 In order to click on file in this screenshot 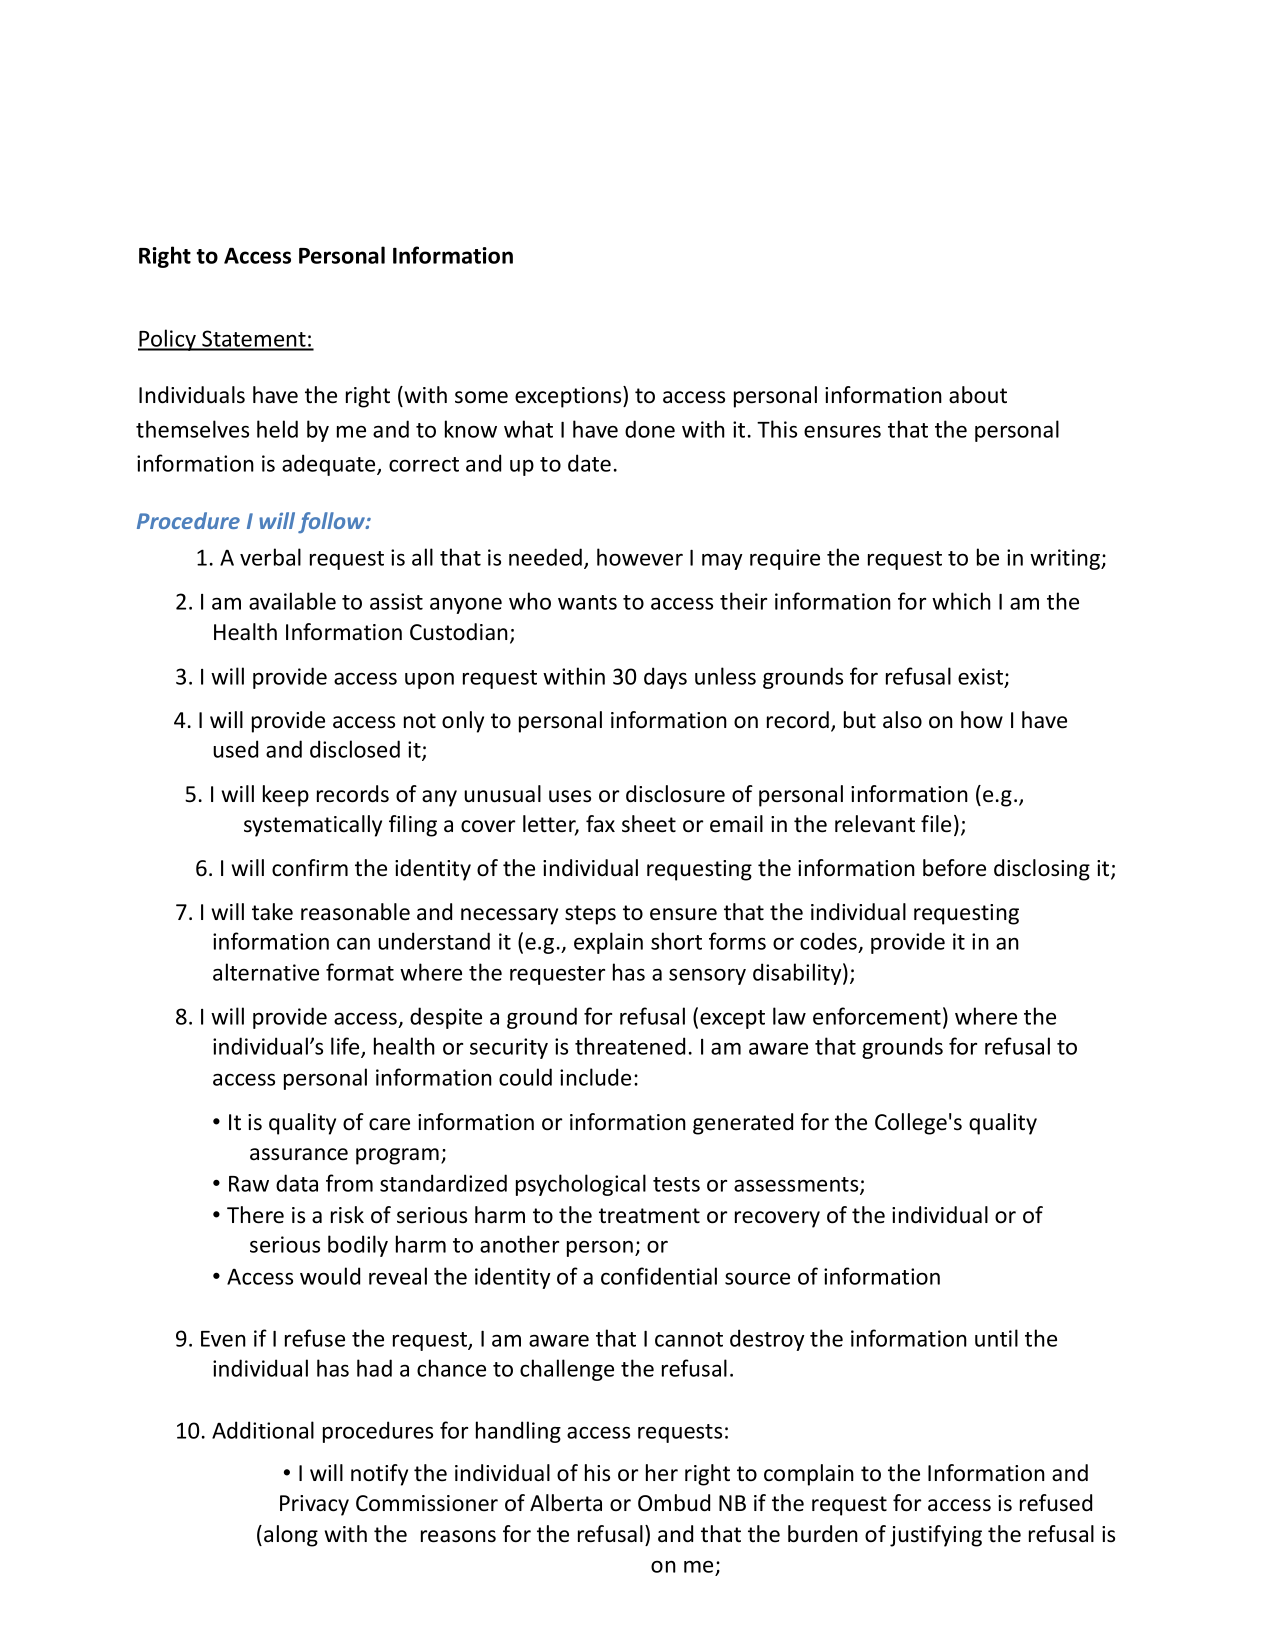, I will do `click(936, 824)`.
